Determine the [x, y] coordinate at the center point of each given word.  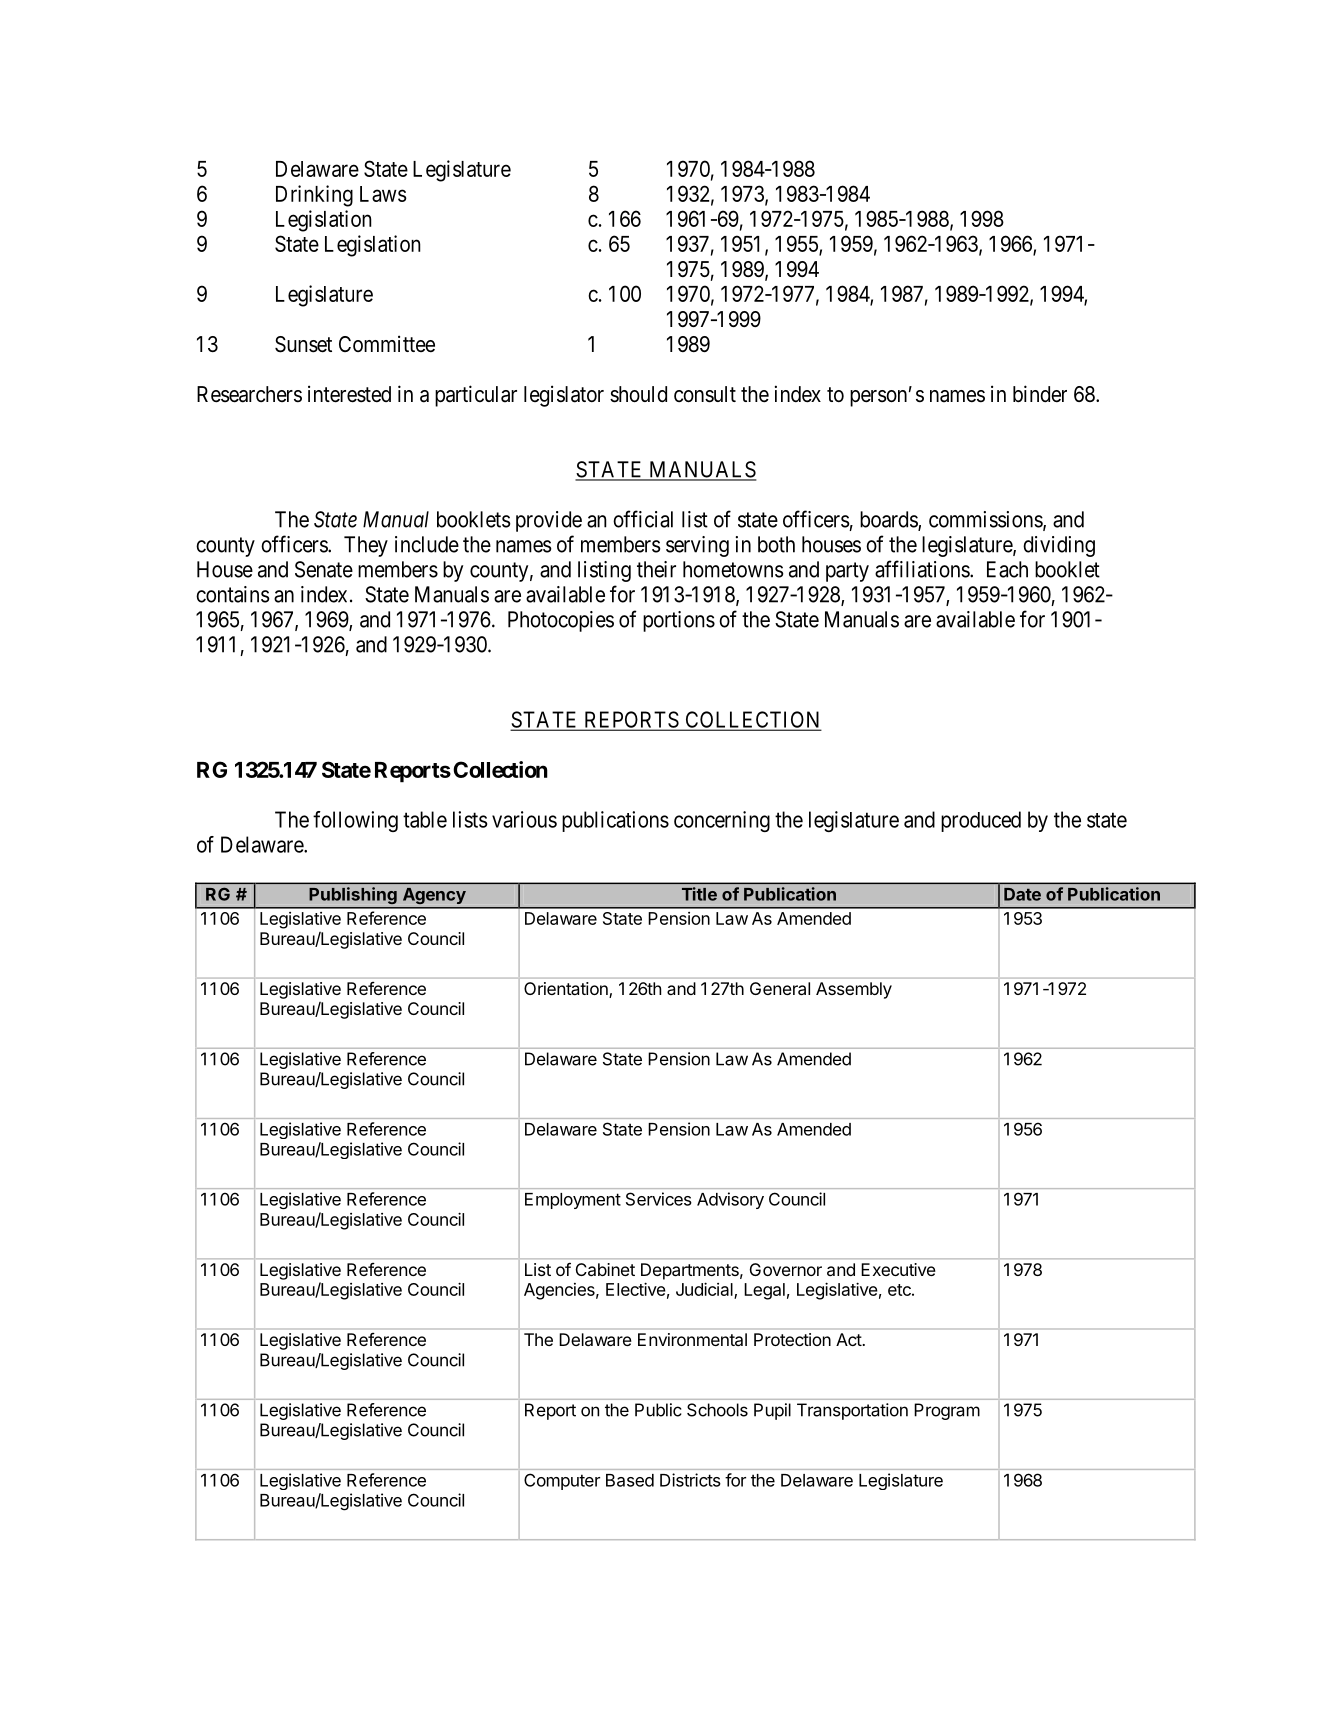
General [780, 988]
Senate [324, 569]
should [638, 394]
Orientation [567, 990]
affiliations [923, 569]
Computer [562, 1481]
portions [679, 621]
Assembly [854, 990]
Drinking [314, 196]
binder [1040, 394]
